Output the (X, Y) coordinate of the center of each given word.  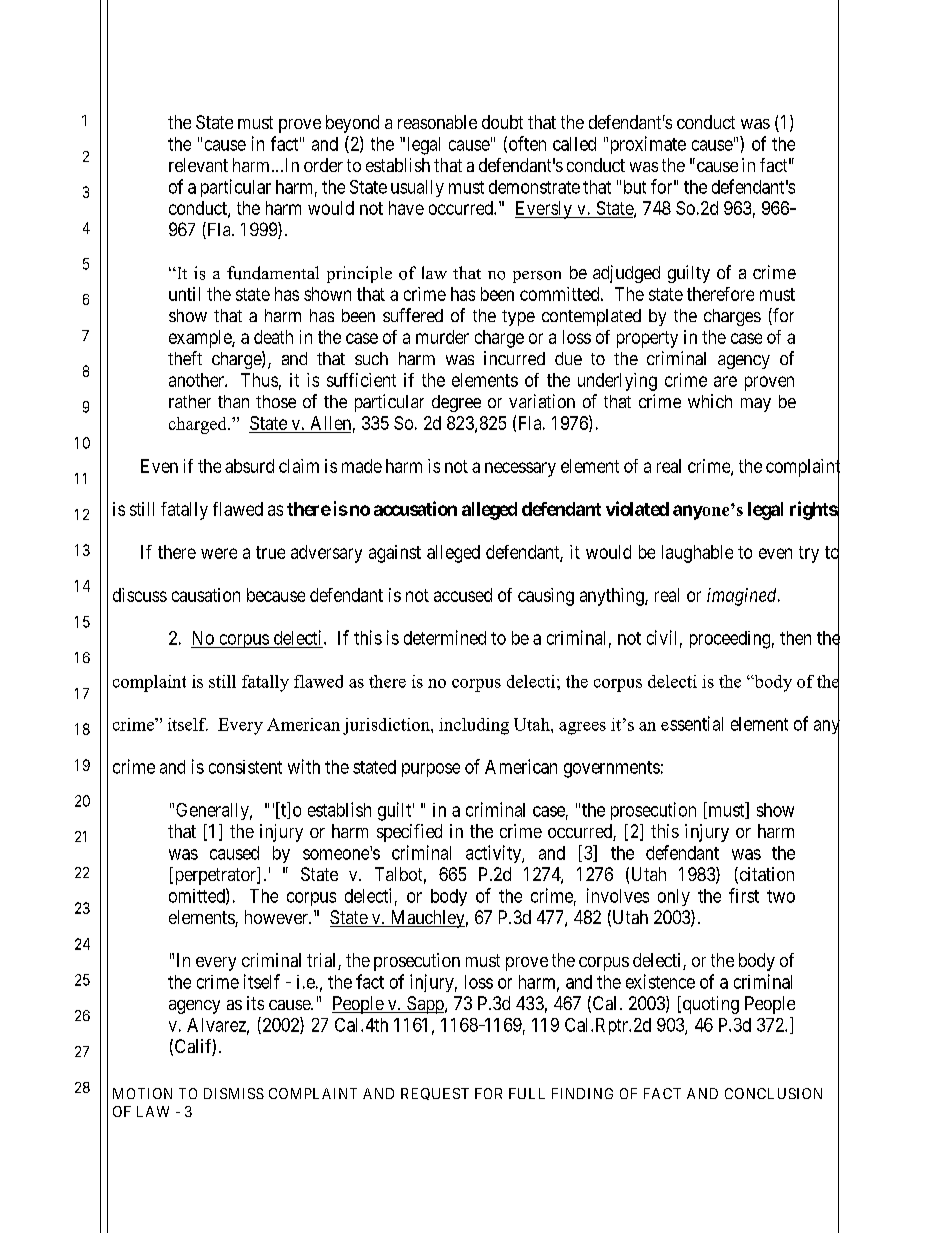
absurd (249, 466)
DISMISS (234, 1093)
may (756, 405)
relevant (198, 165)
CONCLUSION (773, 1093)
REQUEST (435, 1094)
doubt (502, 122)
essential (692, 723)
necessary (520, 469)
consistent (245, 767)
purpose (431, 770)
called (574, 144)
